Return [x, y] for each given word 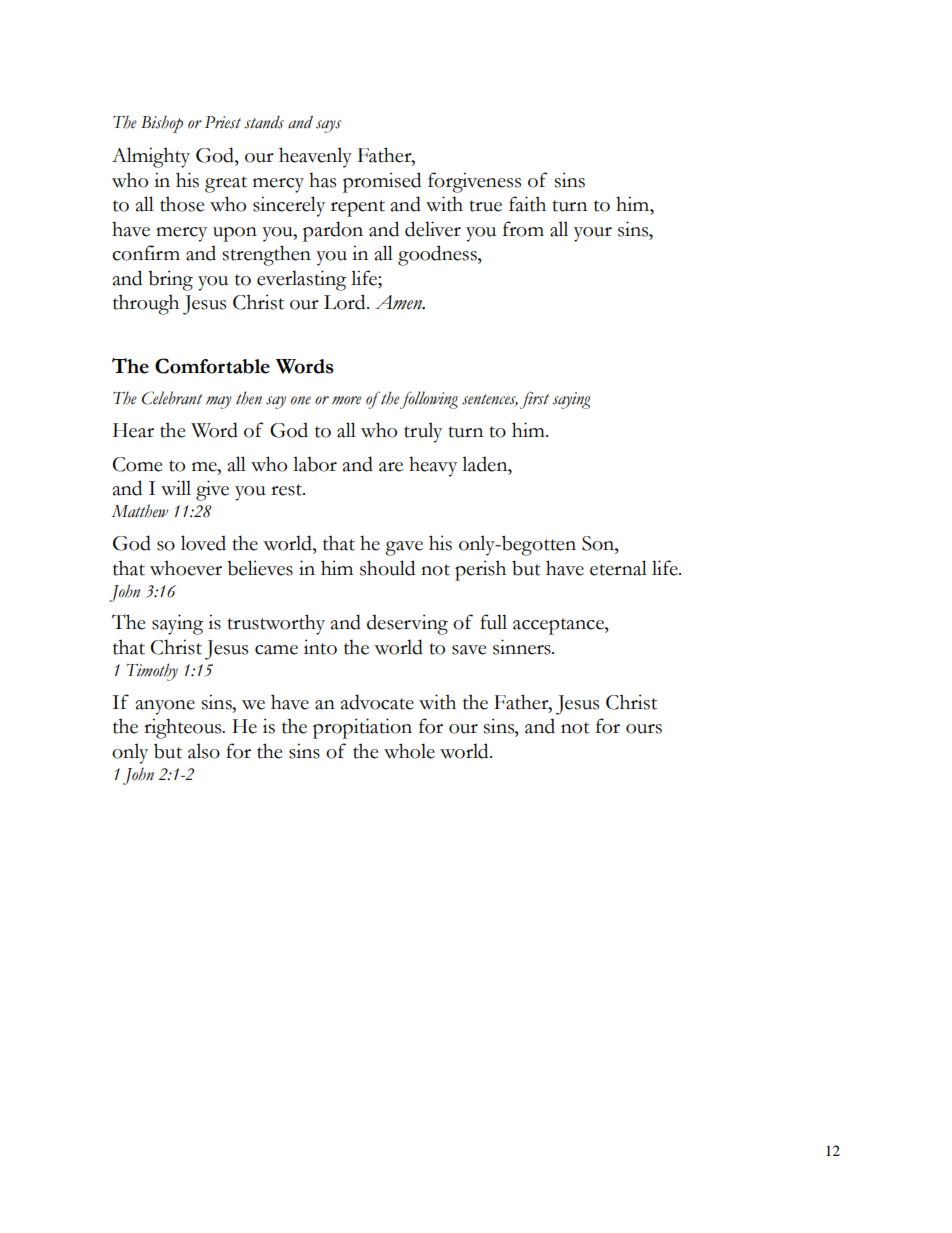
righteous [184, 728]
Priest [223, 122]
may [219, 402]
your [593, 234]
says [328, 126]
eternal [618, 568]
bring [170, 280]
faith [527, 204]
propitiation [362, 728]
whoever [186, 568]
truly [423, 432]
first [534, 400]
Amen [400, 302]
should [387, 568]
